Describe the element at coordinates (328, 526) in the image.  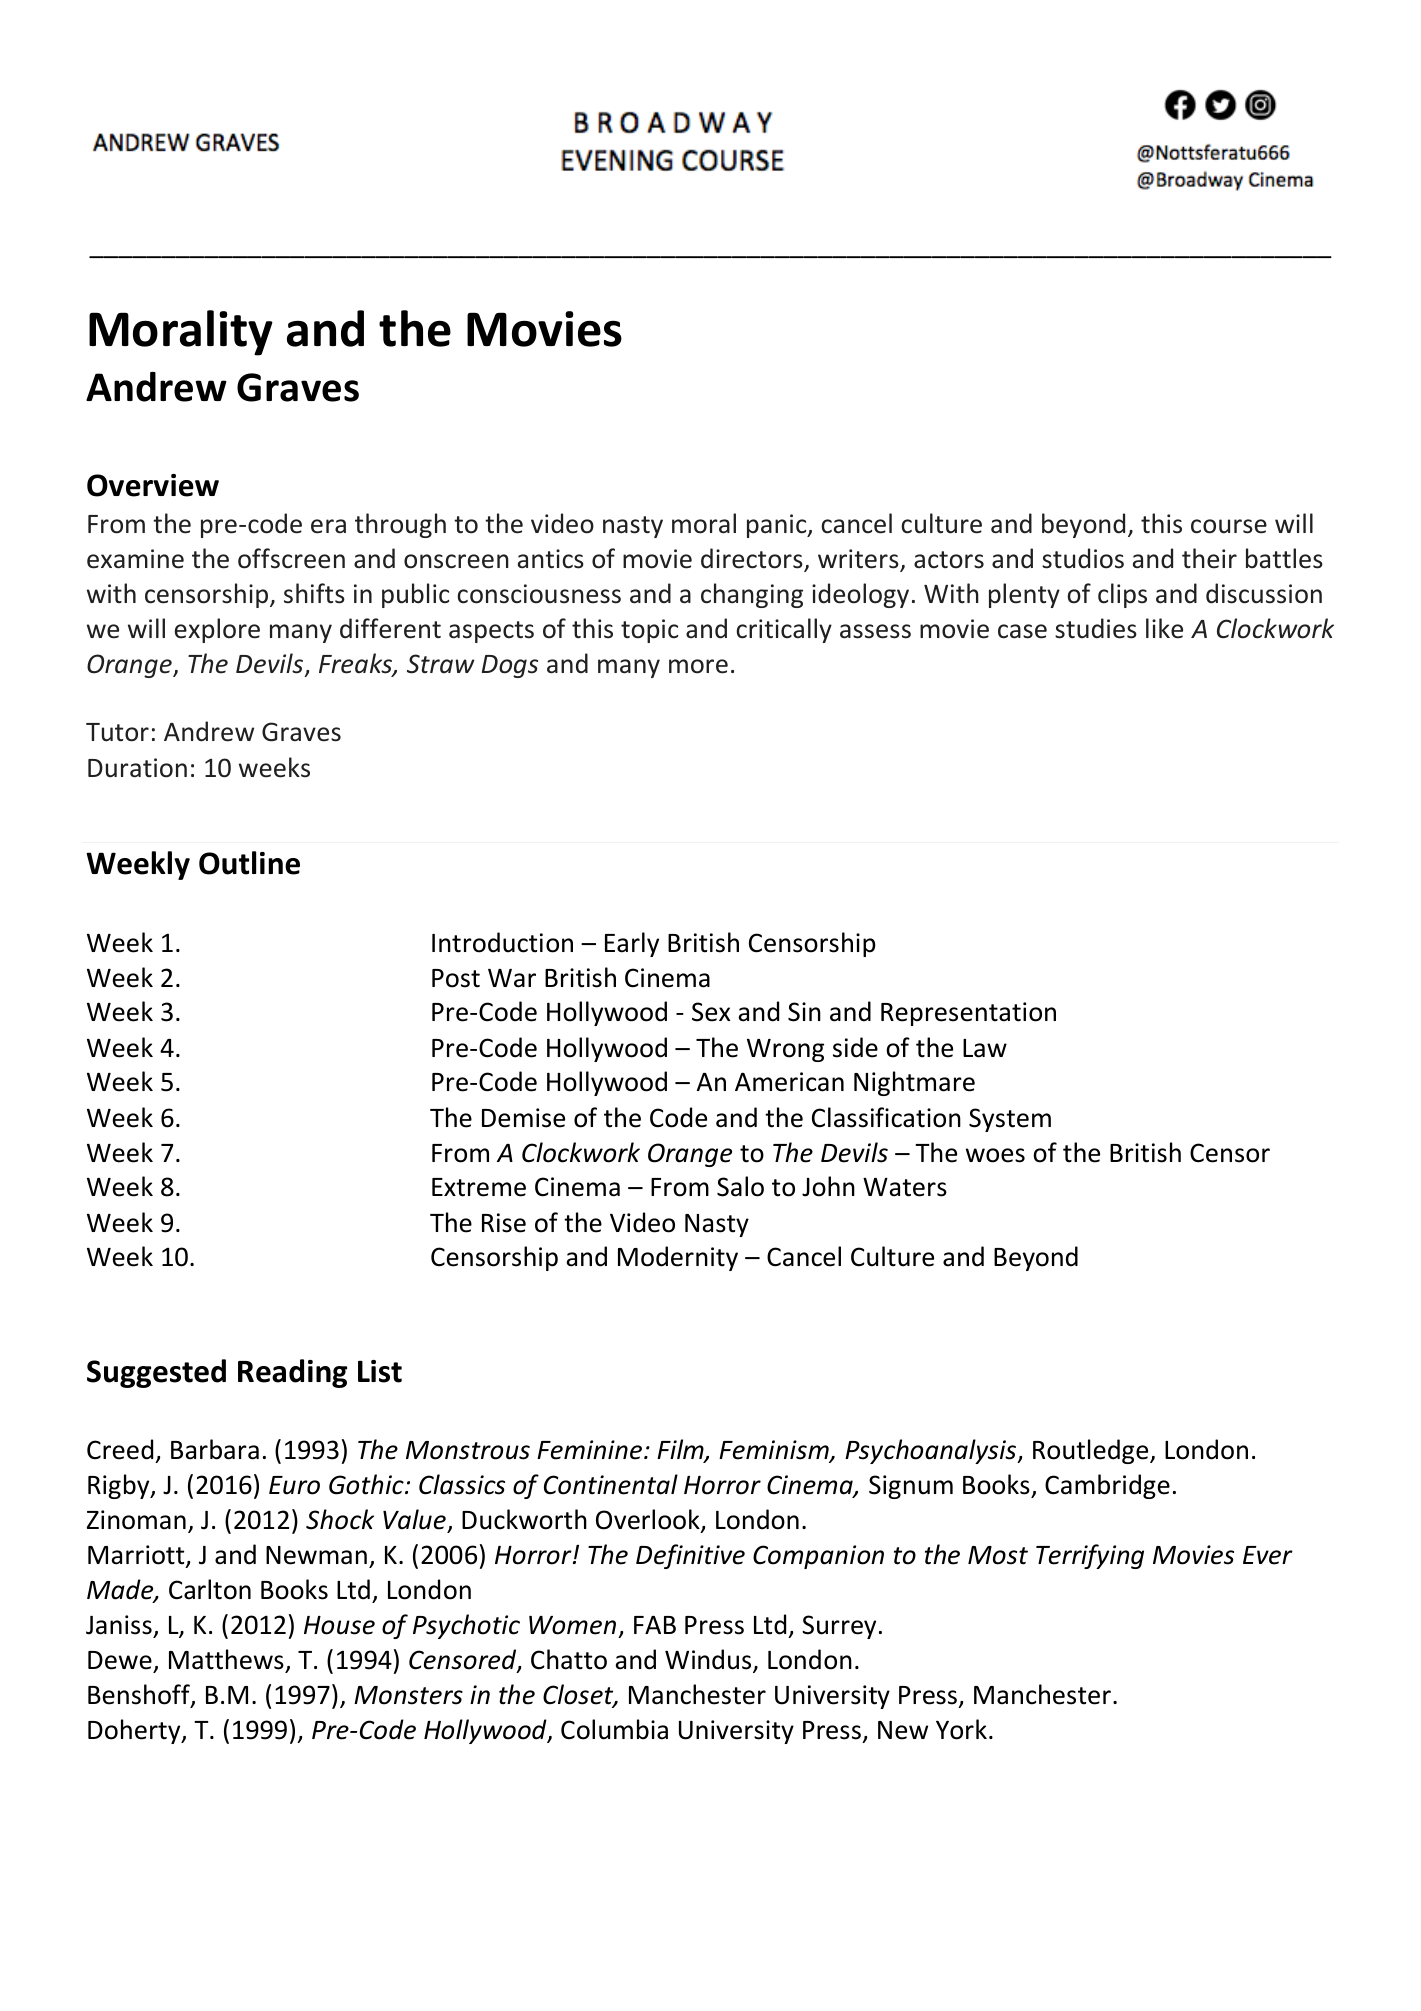
I see `era` at that location.
